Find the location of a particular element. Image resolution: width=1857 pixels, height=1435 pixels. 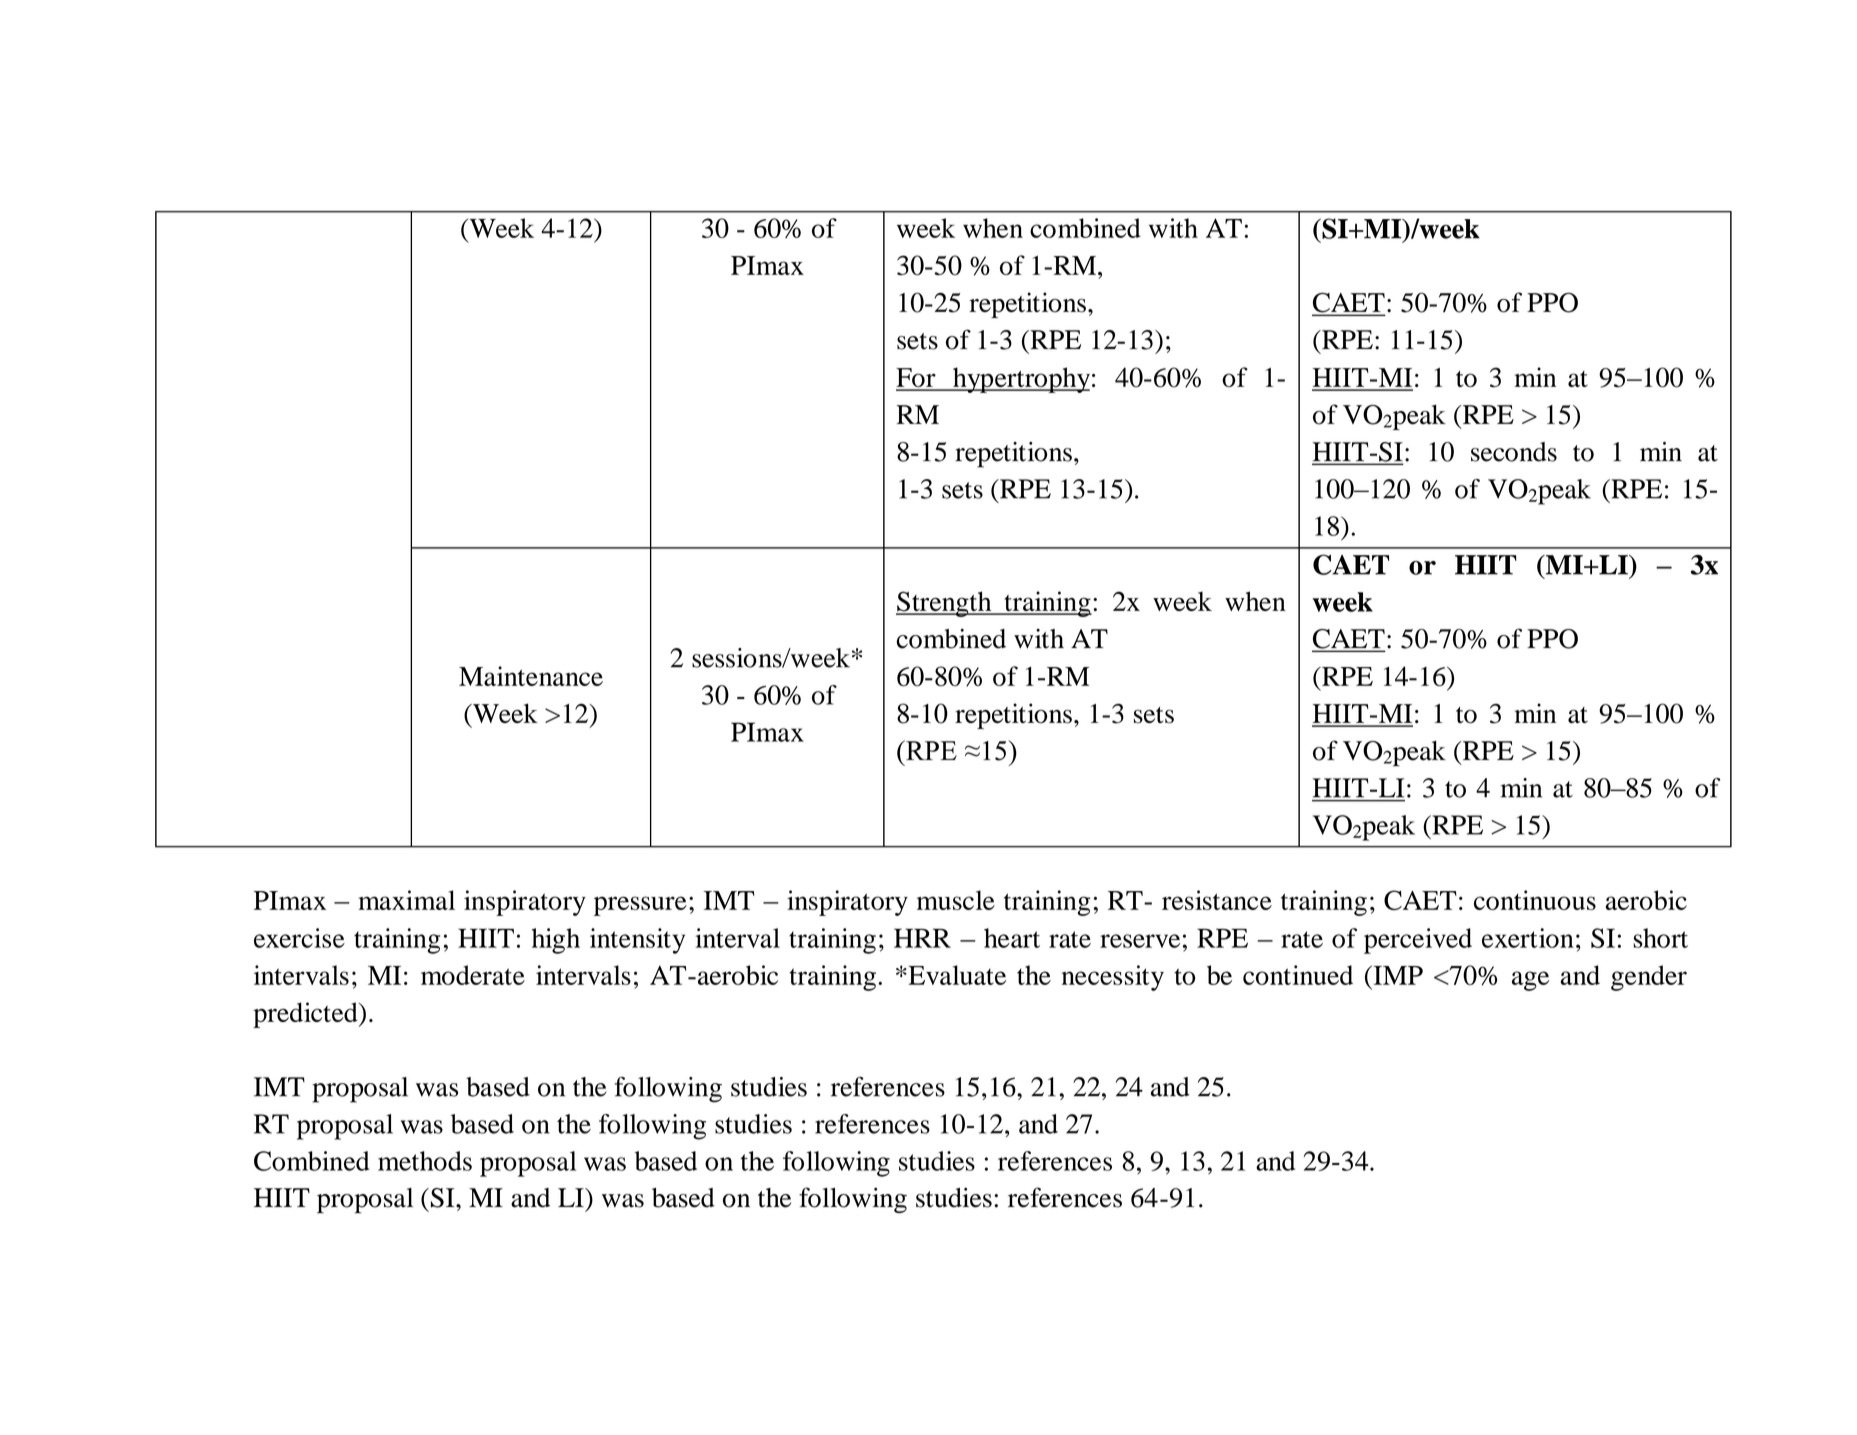

muscle is located at coordinates (956, 900).
